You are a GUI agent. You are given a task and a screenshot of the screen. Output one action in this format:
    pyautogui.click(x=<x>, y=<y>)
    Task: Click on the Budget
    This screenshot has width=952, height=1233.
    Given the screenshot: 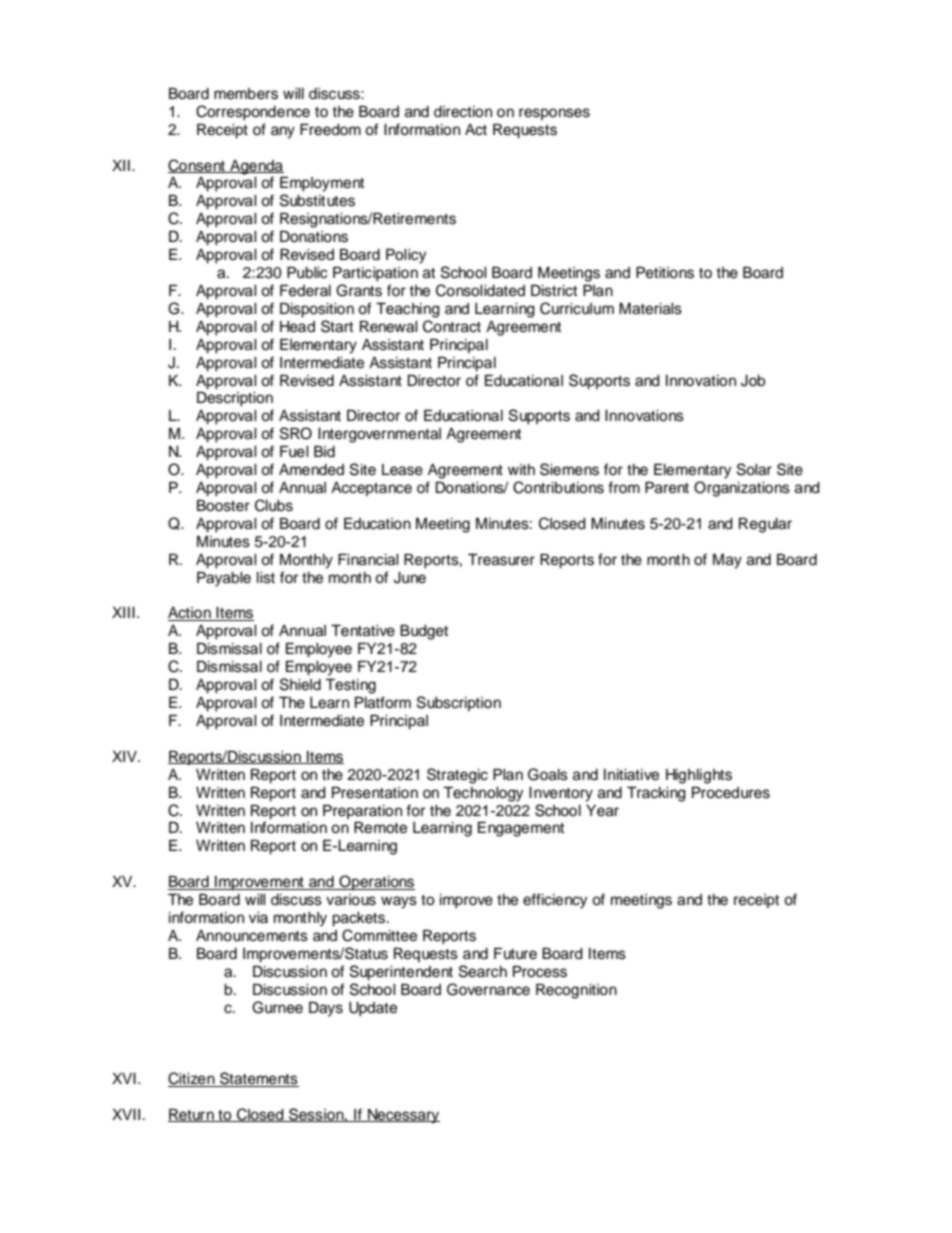 What is the action you would take?
    pyautogui.click(x=424, y=632)
